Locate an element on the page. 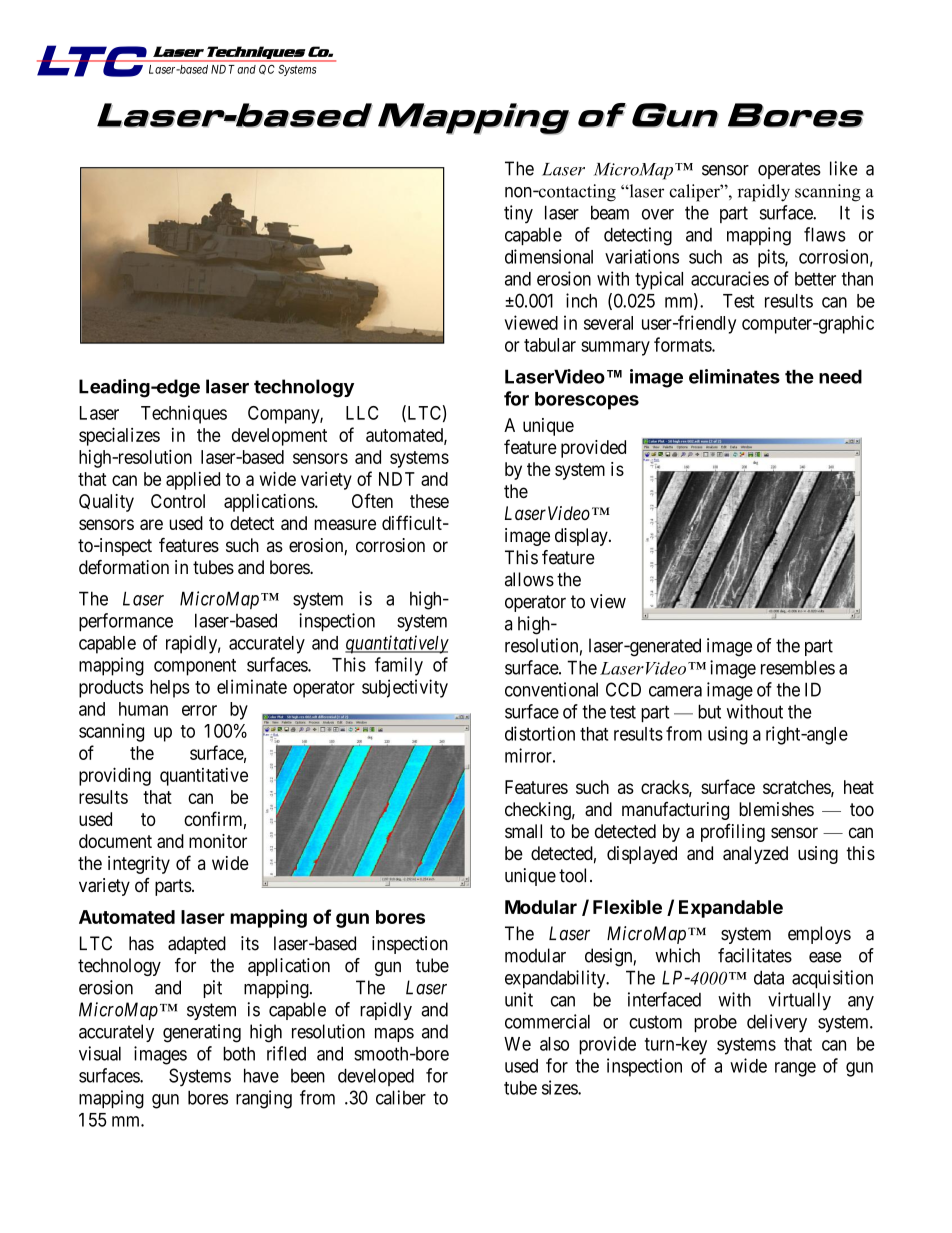 The height and width of the image is (1233, 952). family is located at coordinates (399, 666).
